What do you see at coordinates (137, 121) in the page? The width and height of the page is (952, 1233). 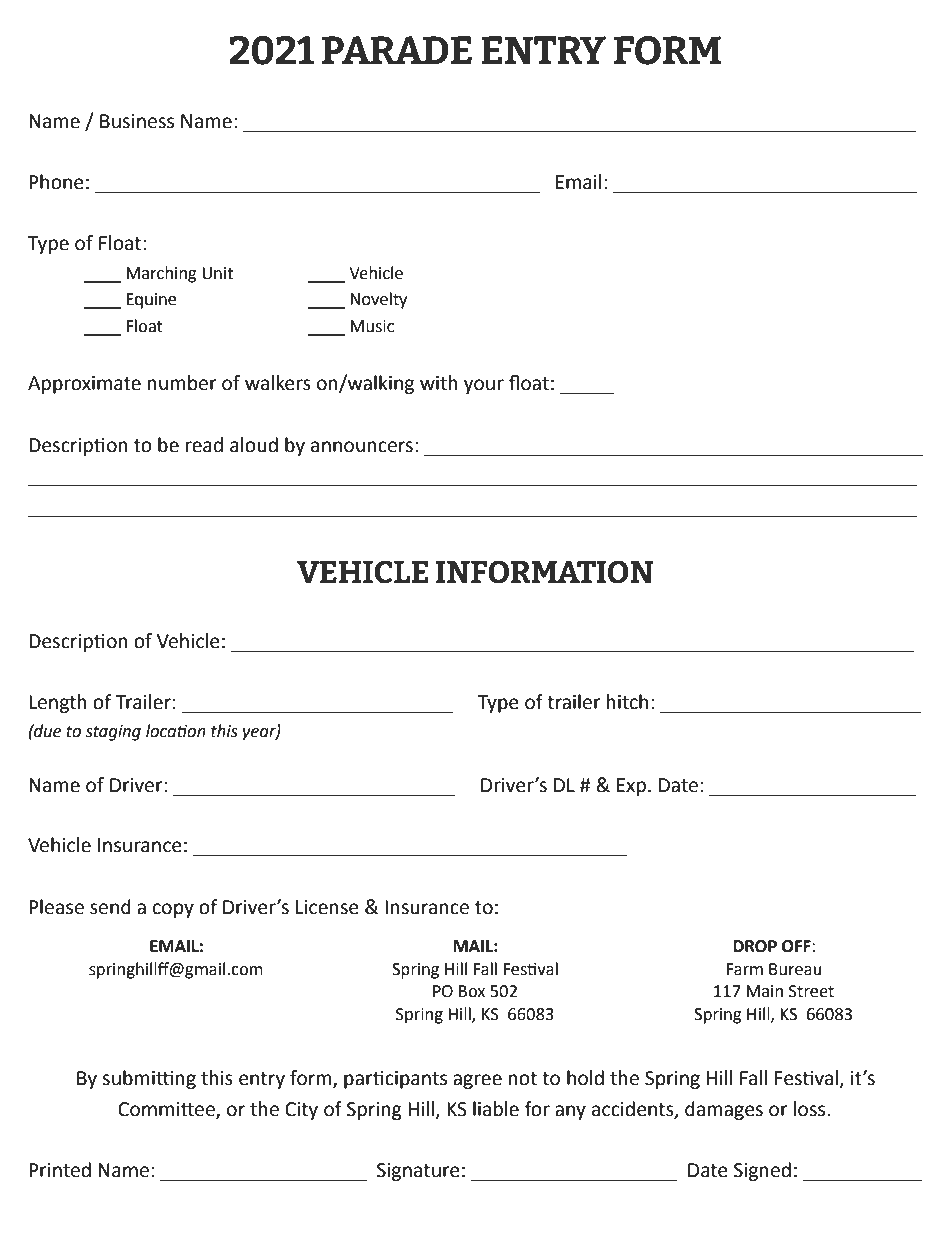 I see `Business` at bounding box center [137, 121].
